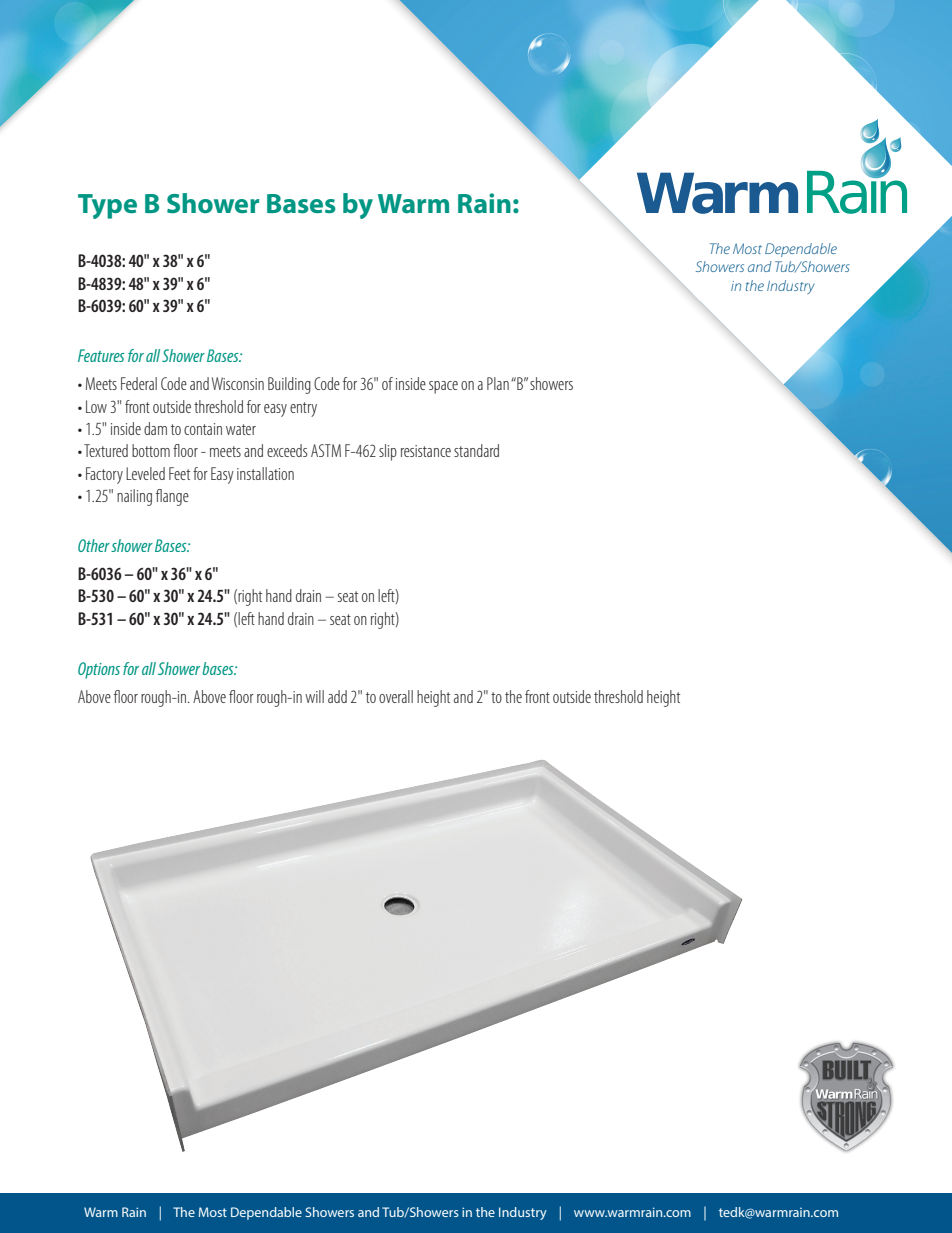 This page has width=952, height=1233. Describe the element at coordinates (265, 473) in the page. I see `installation` at that location.
